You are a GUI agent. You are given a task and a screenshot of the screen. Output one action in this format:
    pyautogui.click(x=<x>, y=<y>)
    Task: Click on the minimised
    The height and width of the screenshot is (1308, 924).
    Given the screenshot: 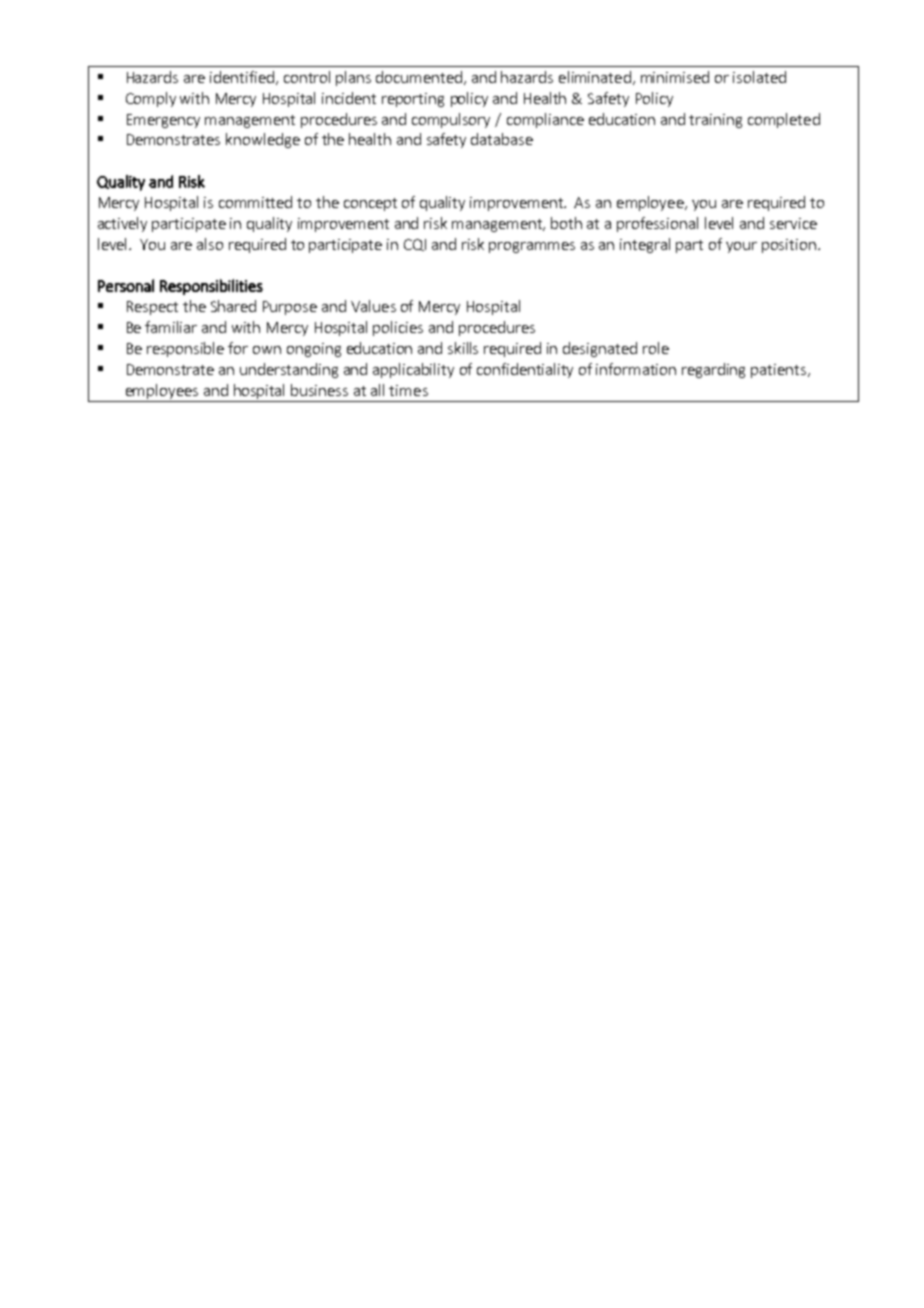 What is the action you would take?
    pyautogui.click(x=675, y=77)
